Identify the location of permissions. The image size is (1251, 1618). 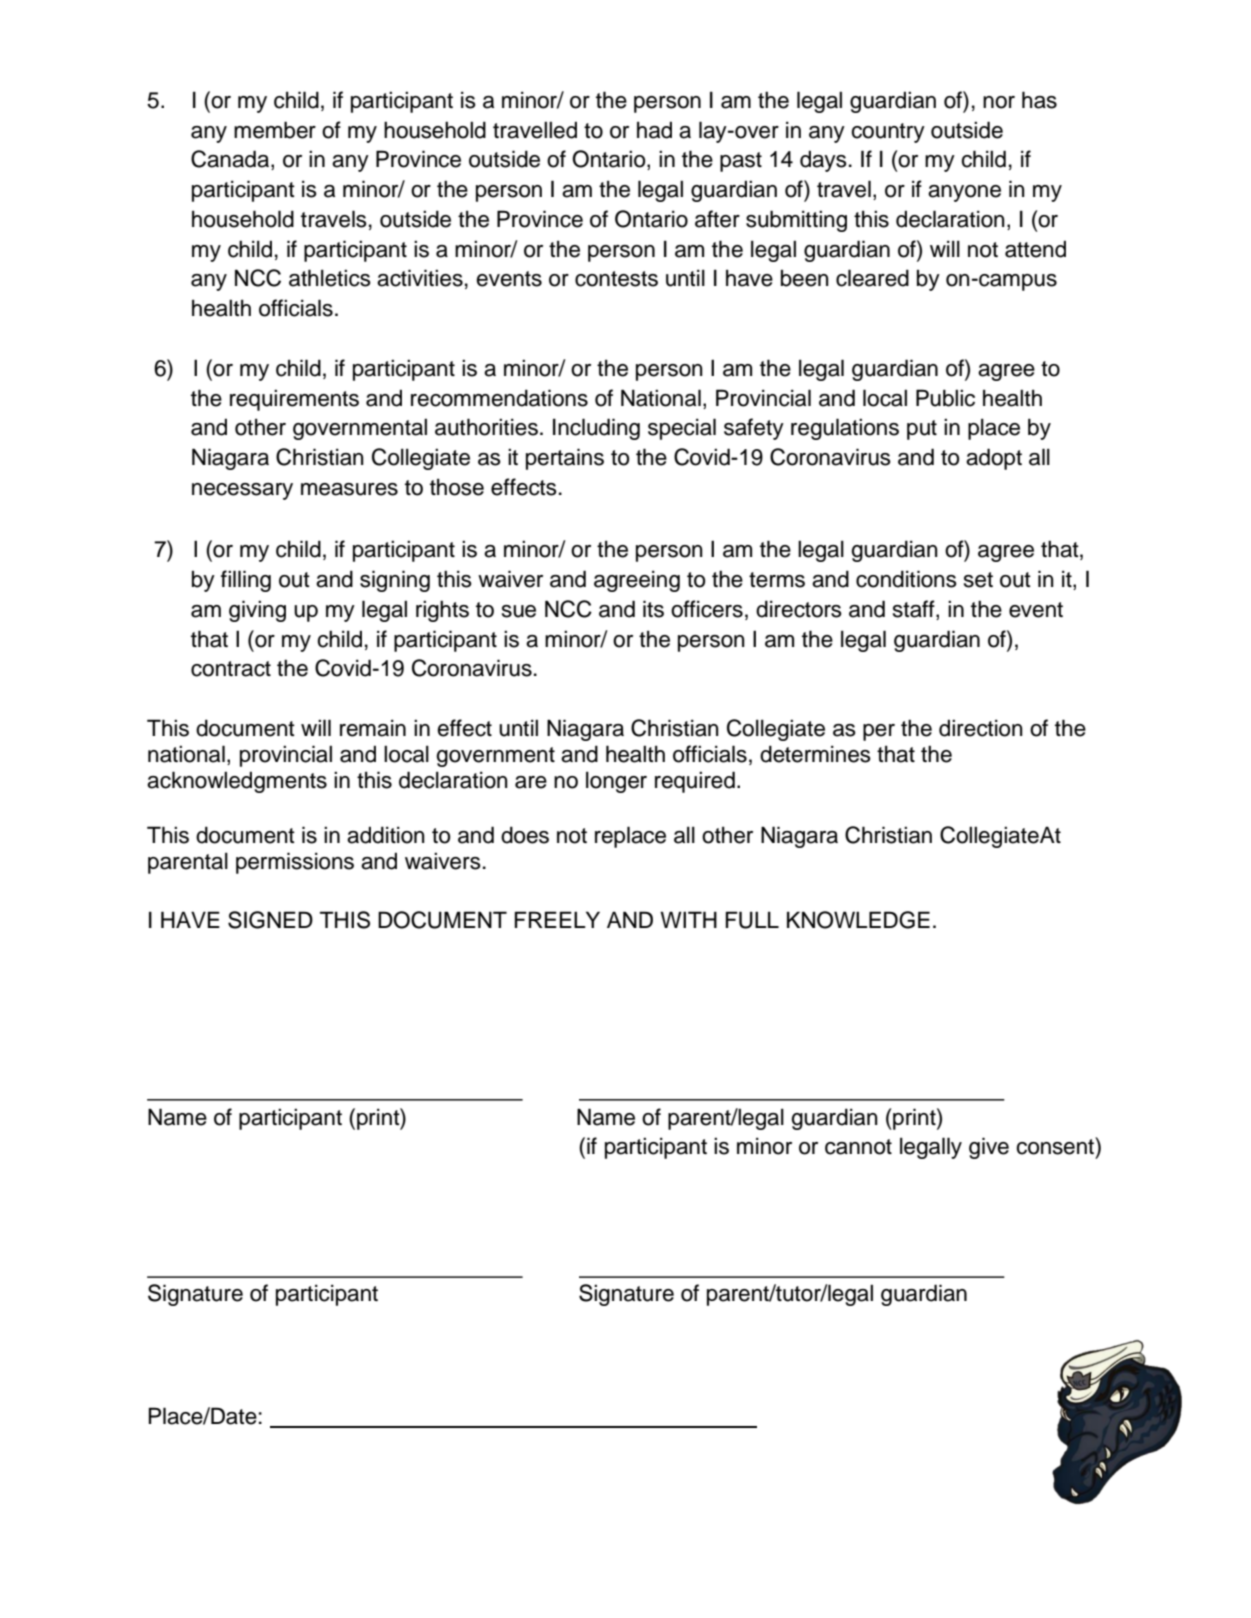
(295, 863).
